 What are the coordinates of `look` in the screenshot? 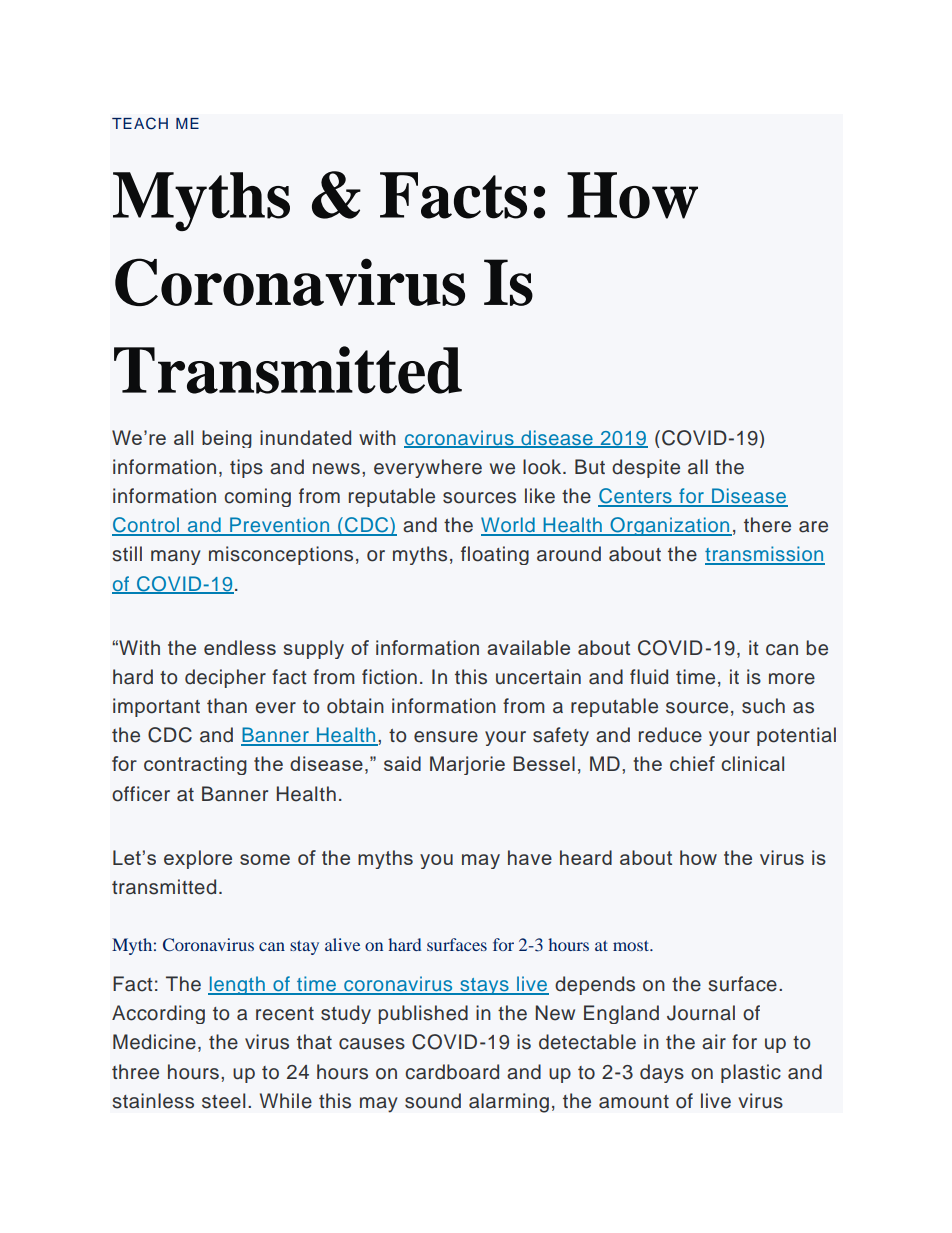 It's located at (543, 467).
